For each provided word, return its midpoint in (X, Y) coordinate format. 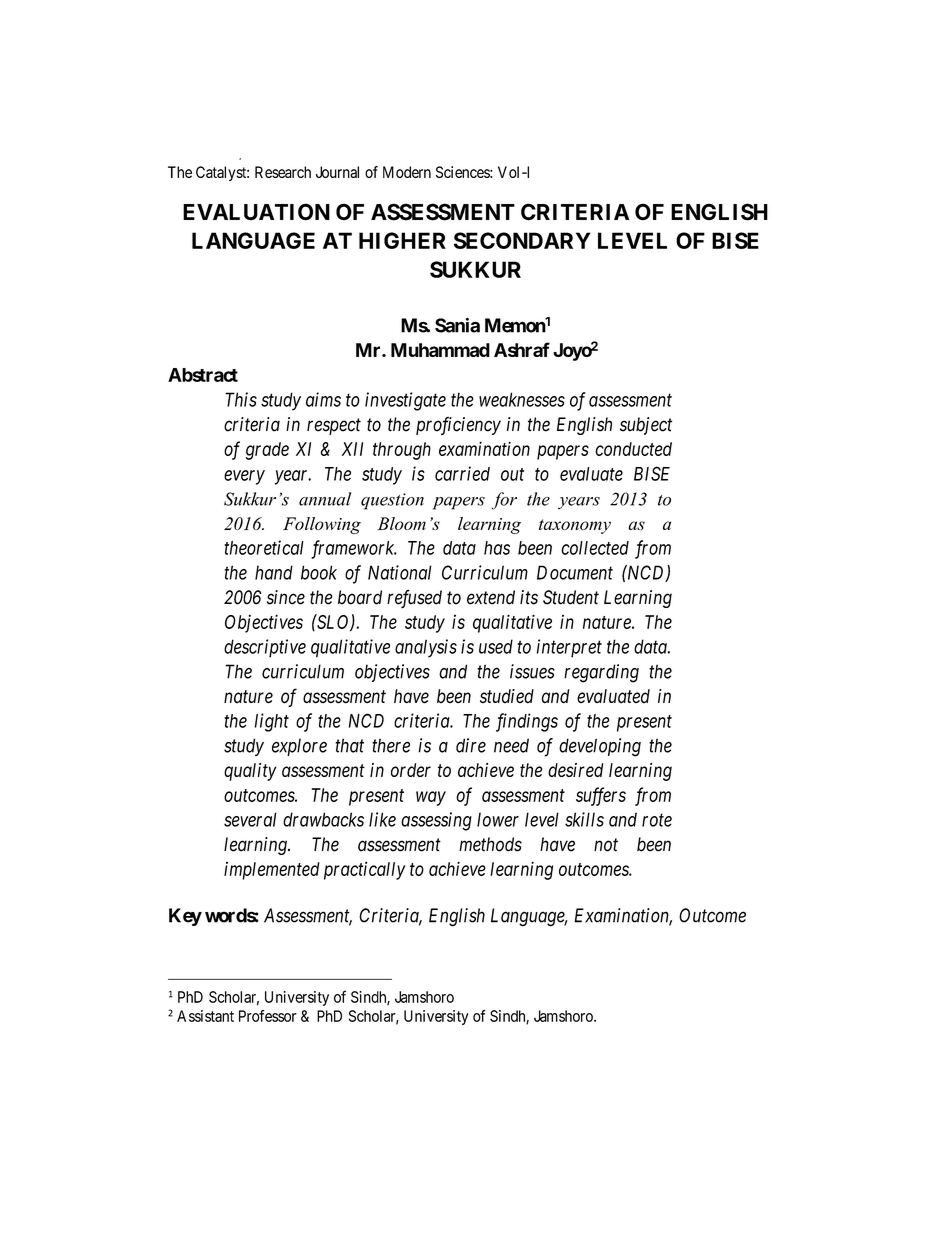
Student (571, 597)
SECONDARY (522, 240)
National (400, 572)
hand (274, 572)
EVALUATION (256, 212)
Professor (268, 1016)
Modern (407, 172)
